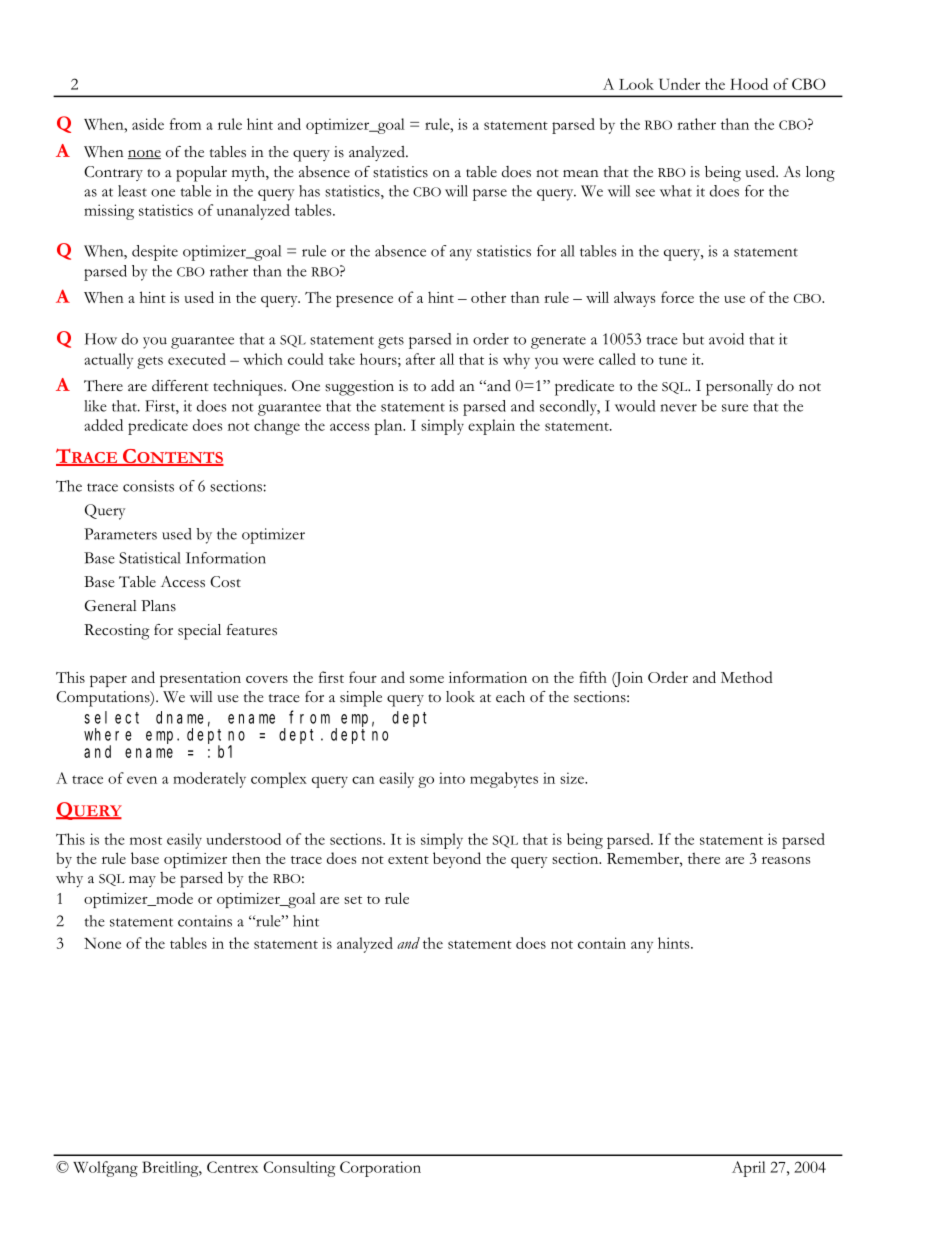 This page has height=1233, width=952. I want to click on aside, so click(148, 124).
